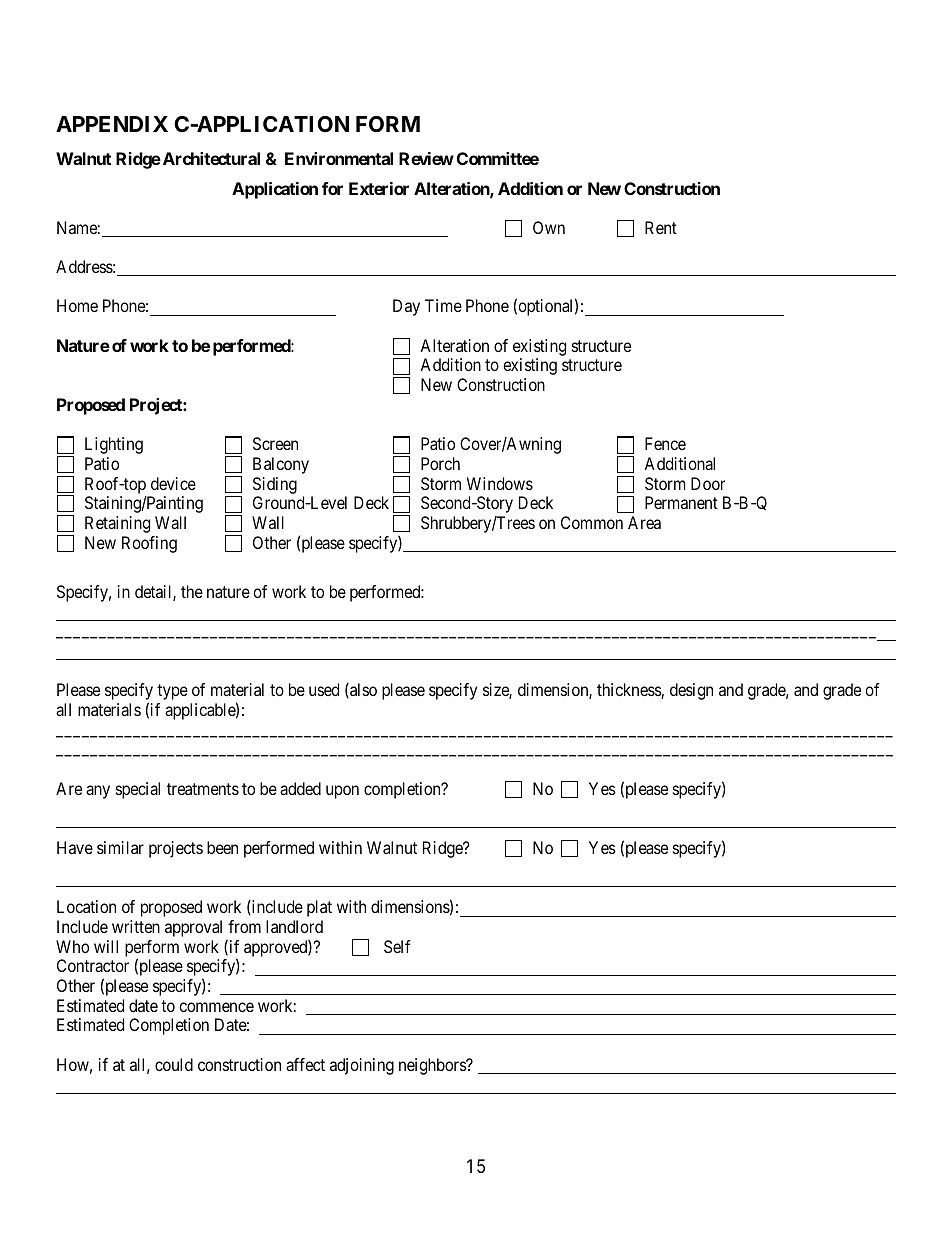 This screenshot has width=952, height=1233. What do you see at coordinates (426, 158) in the screenshot?
I see `Review` at bounding box center [426, 158].
